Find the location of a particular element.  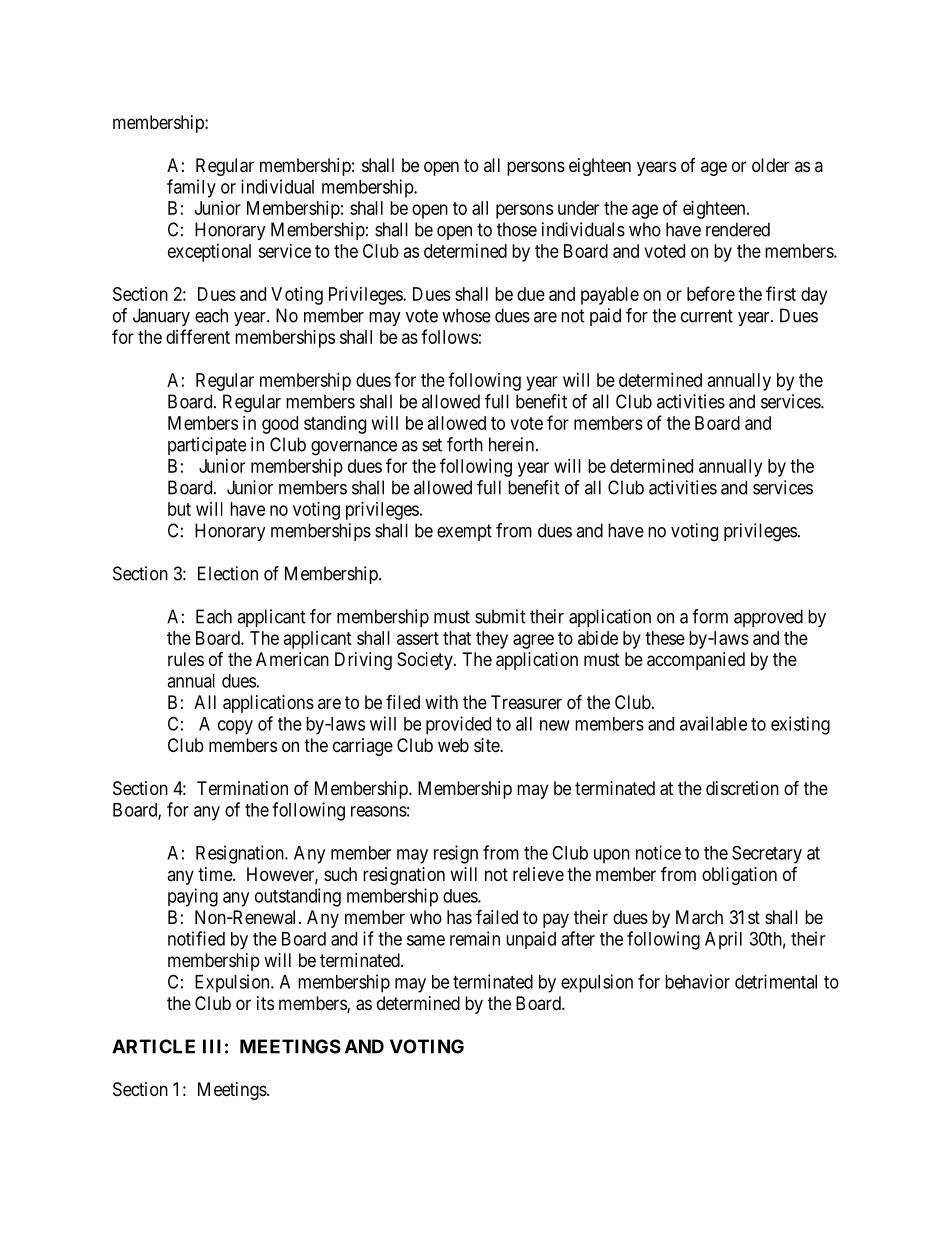

Election is located at coordinates (228, 573).
